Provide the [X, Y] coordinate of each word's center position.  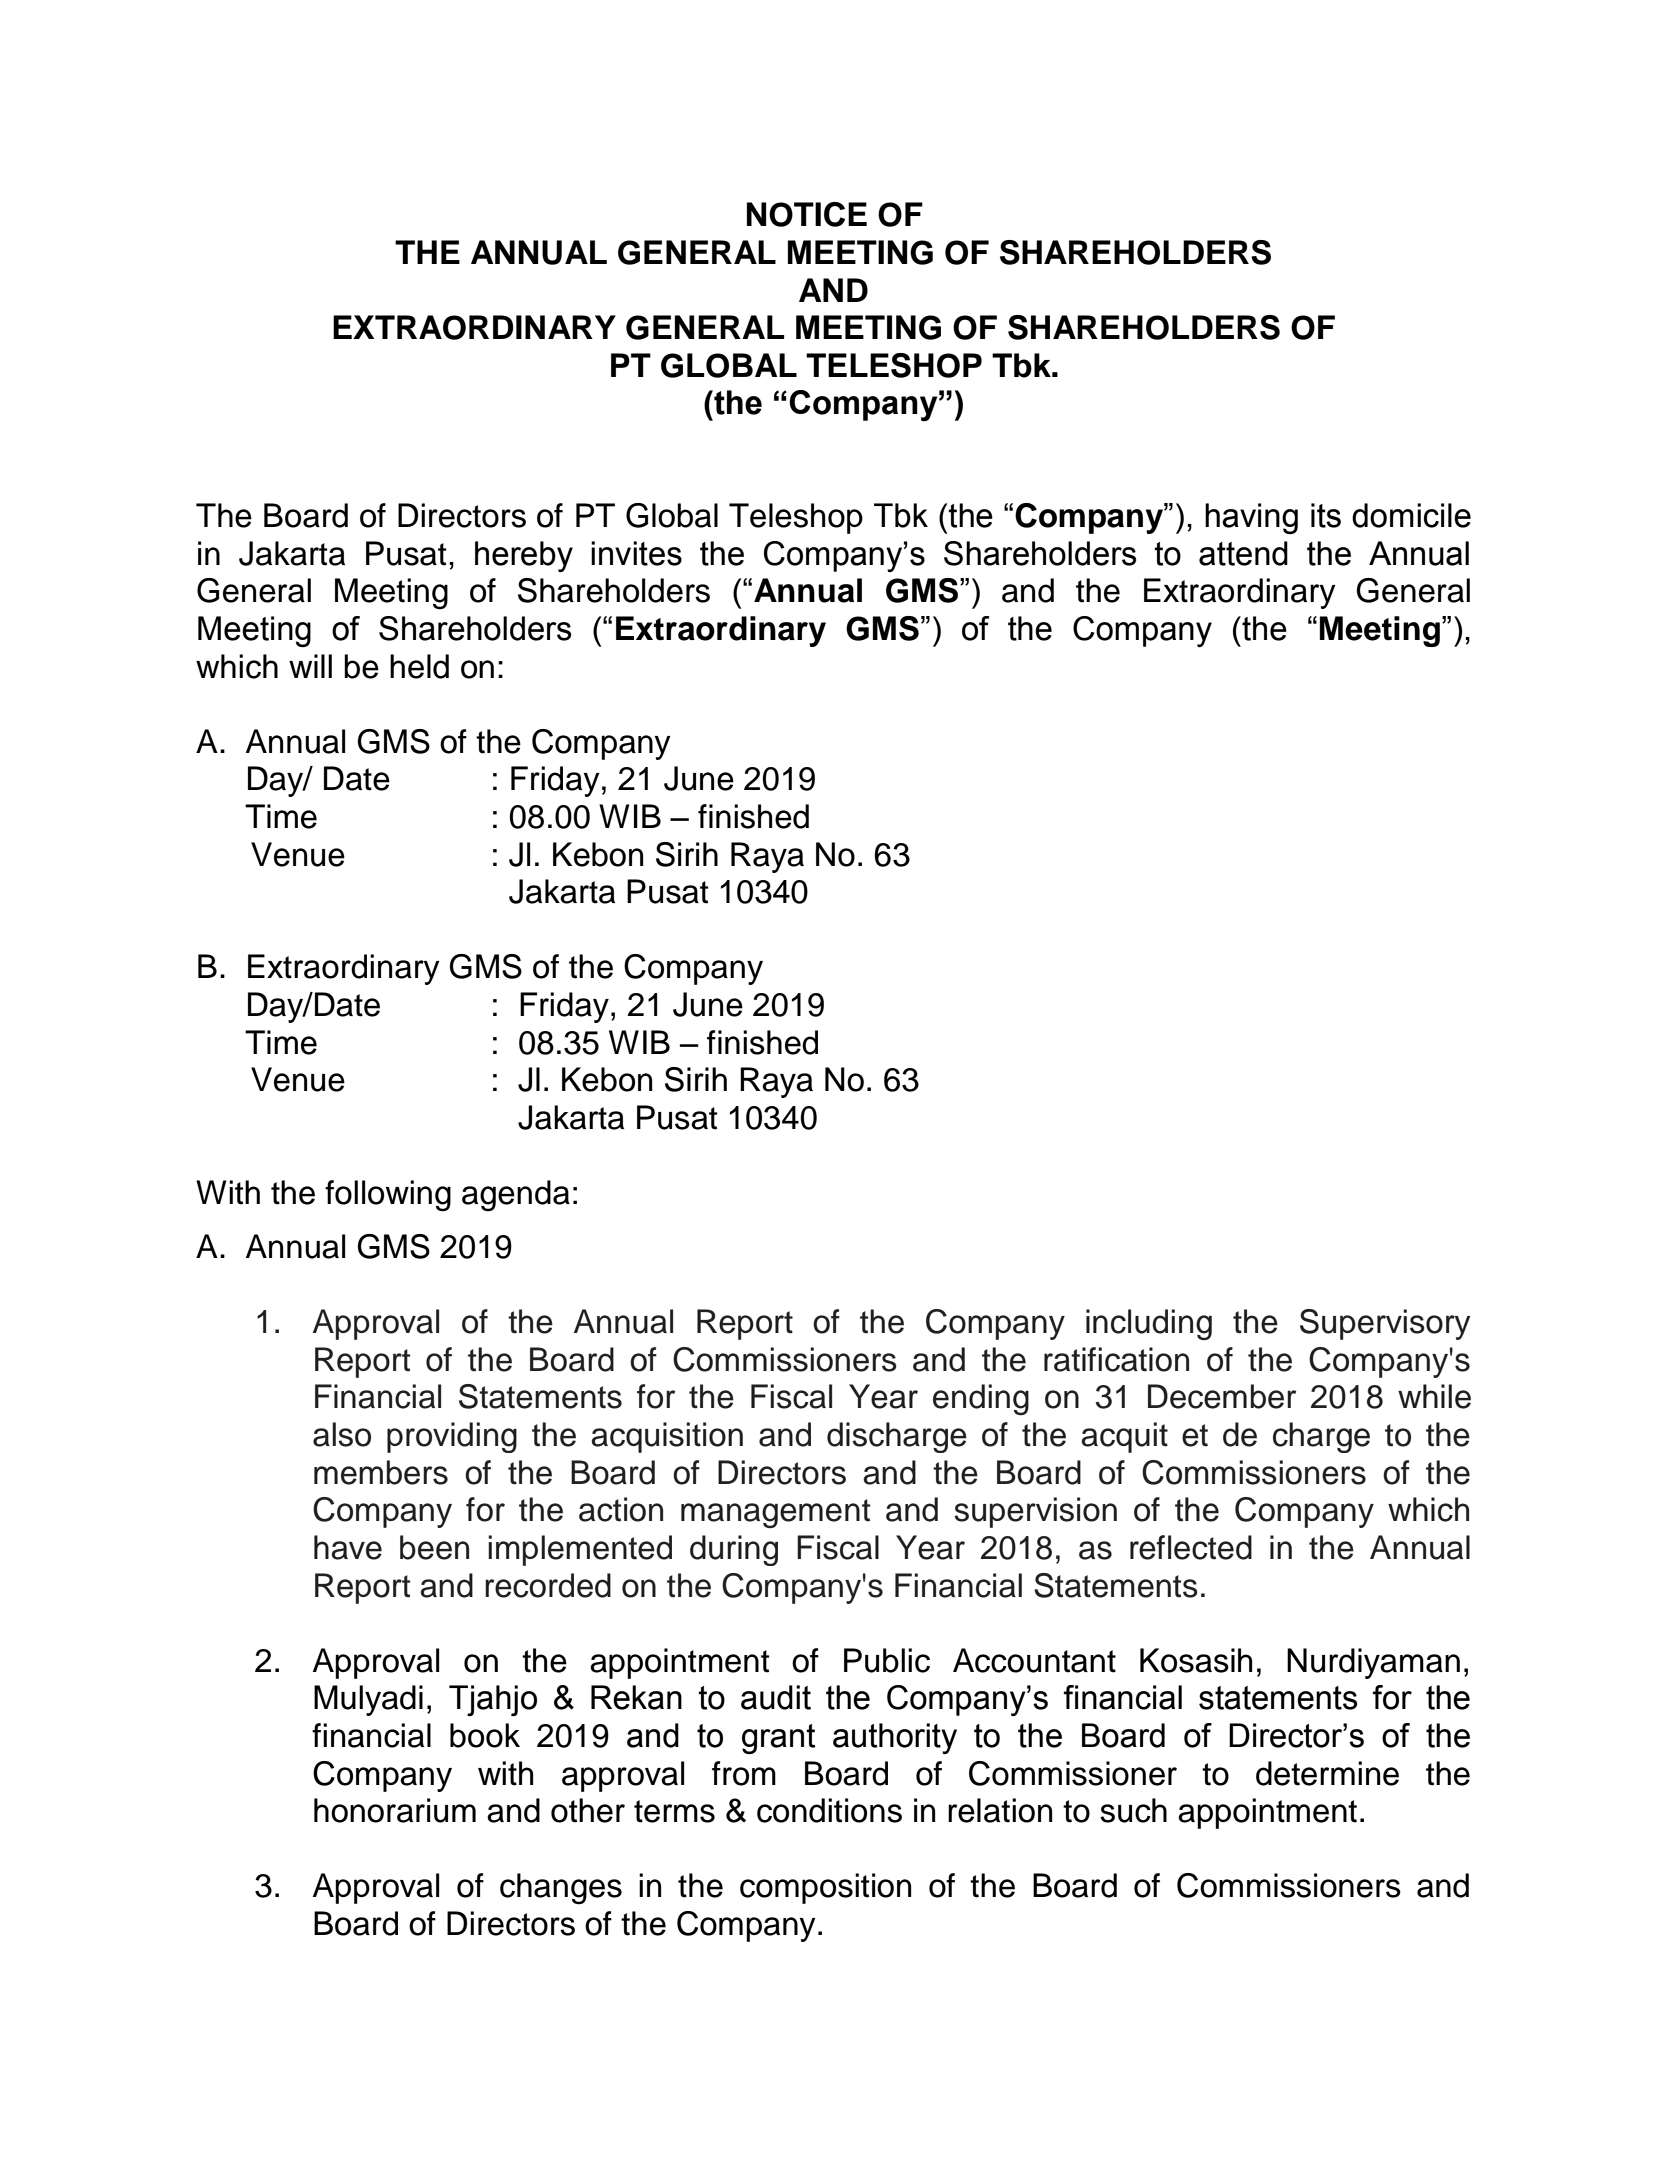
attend [1243, 553]
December [1222, 1396]
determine [1327, 1773]
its [1326, 515]
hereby [524, 556]
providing [452, 1437]
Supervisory [1385, 1324]
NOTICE [807, 214]
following [388, 1196]
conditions [829, 1810]
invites [636, 553]
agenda [516, 1196]
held [419, 666]
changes [561, 1889]
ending [981, 1399]
